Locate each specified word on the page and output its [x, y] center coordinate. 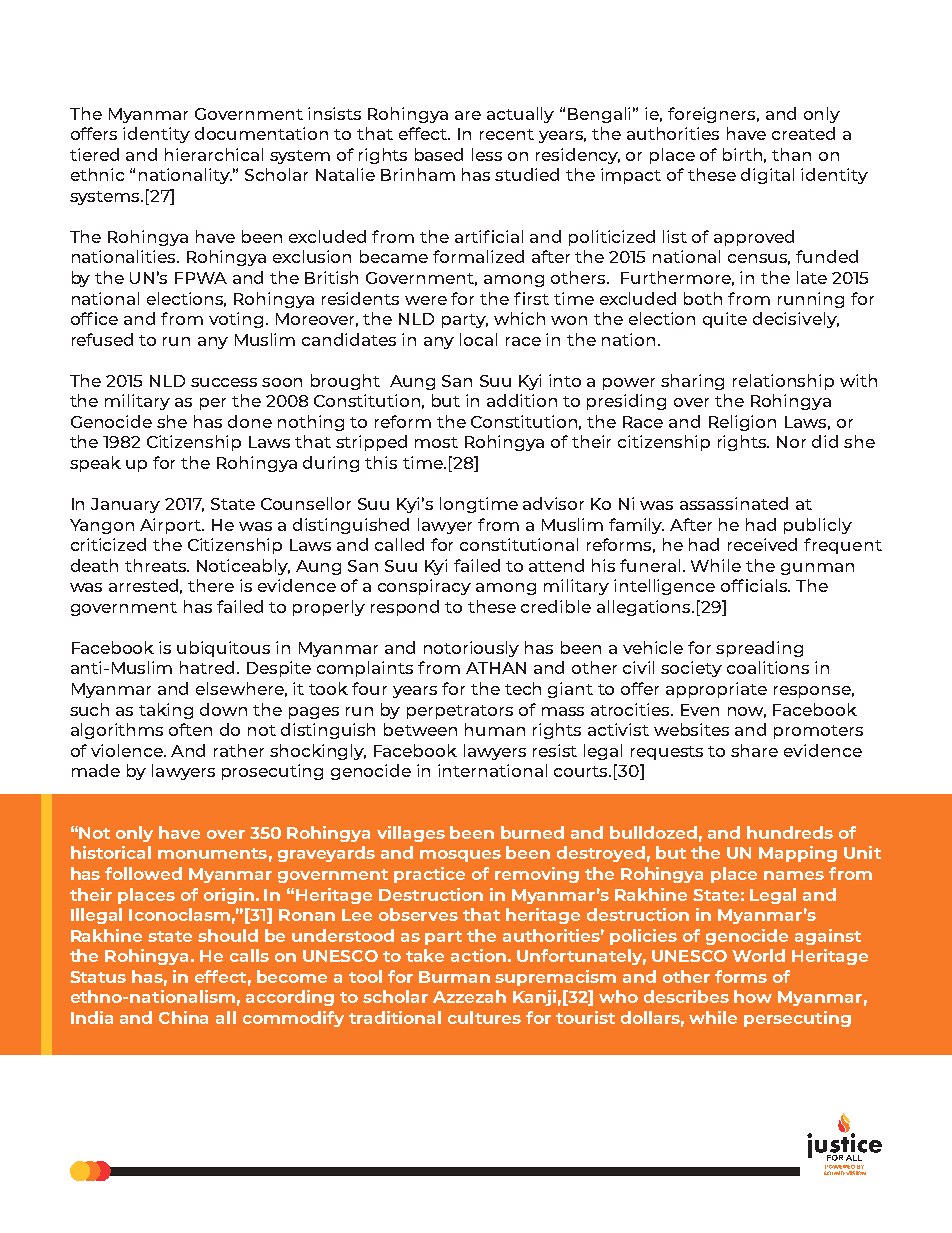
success [224, 382]
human [495, 729]
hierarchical [214, 154]
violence [128, 750]
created [803, 133]
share [754, 750]
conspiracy [424, 587]
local [478, 339]
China [183, 1017]
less [487, 154]
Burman [454, 977]
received [762, 544]
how [753, 996]
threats [157, 565]
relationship [783, 382]
